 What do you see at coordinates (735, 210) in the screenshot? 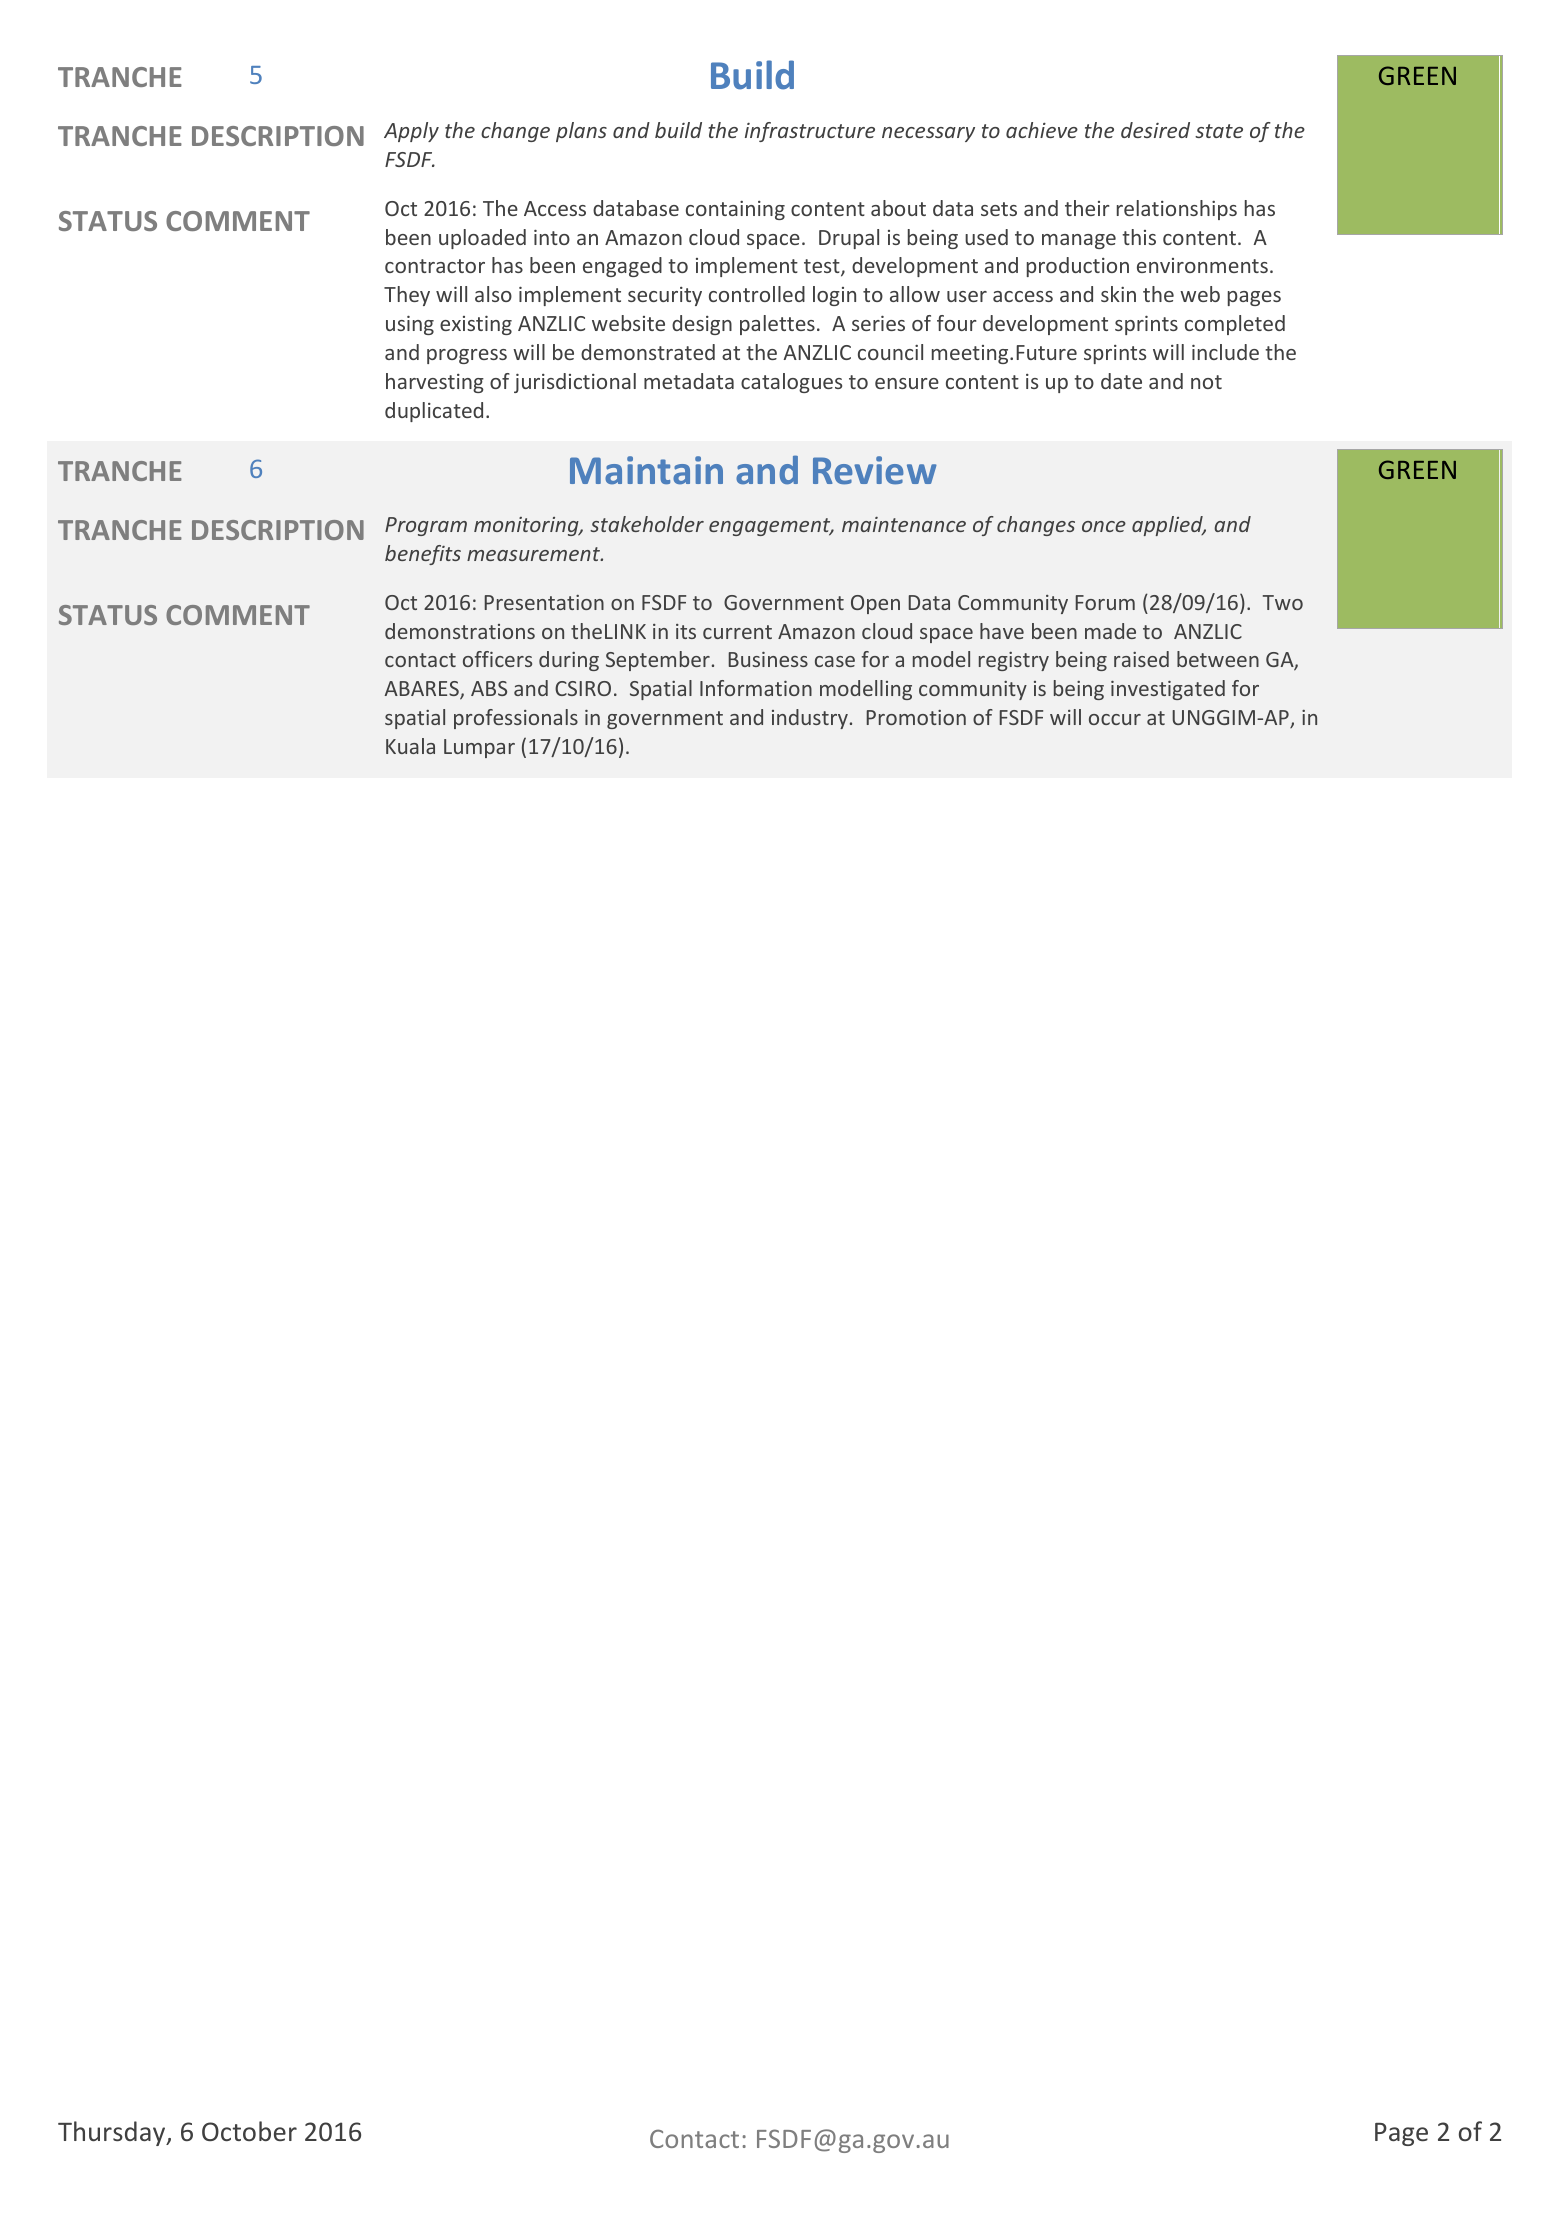
I see `containing` at bounding box center [735, 210].
